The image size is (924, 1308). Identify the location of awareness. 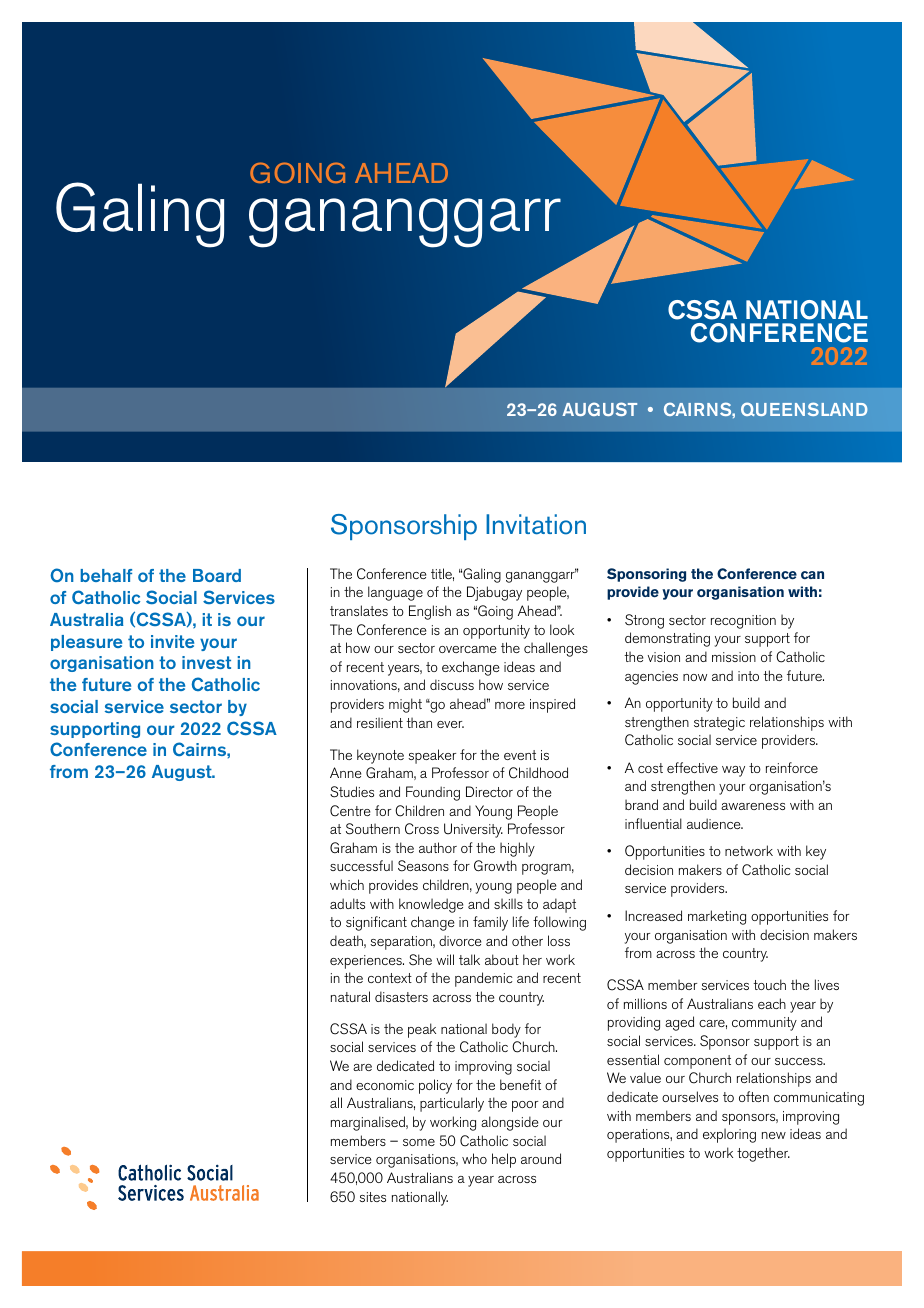
(753, 806).
